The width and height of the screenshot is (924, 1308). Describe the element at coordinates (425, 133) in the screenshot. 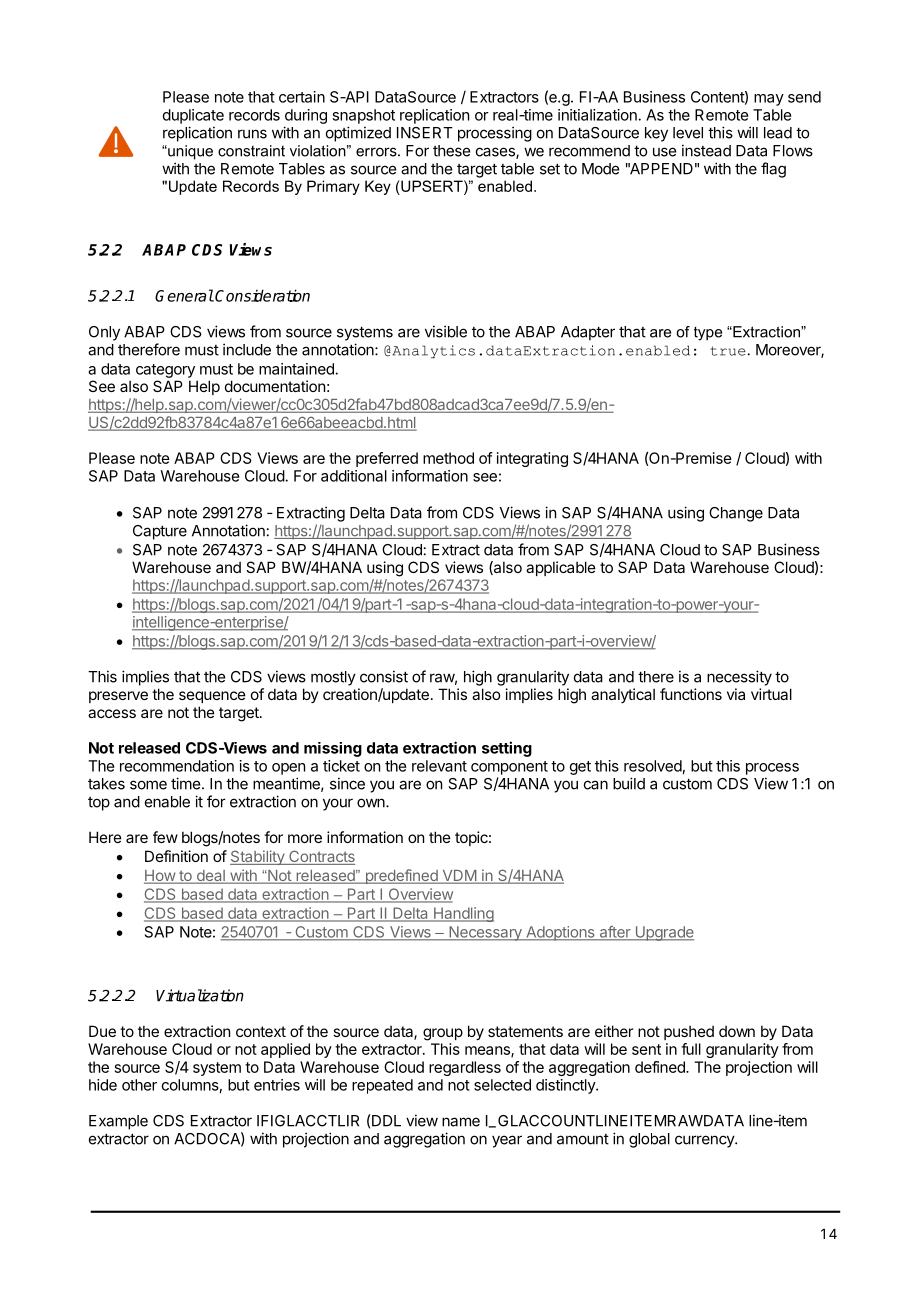

I see `INSERT` at that location.
